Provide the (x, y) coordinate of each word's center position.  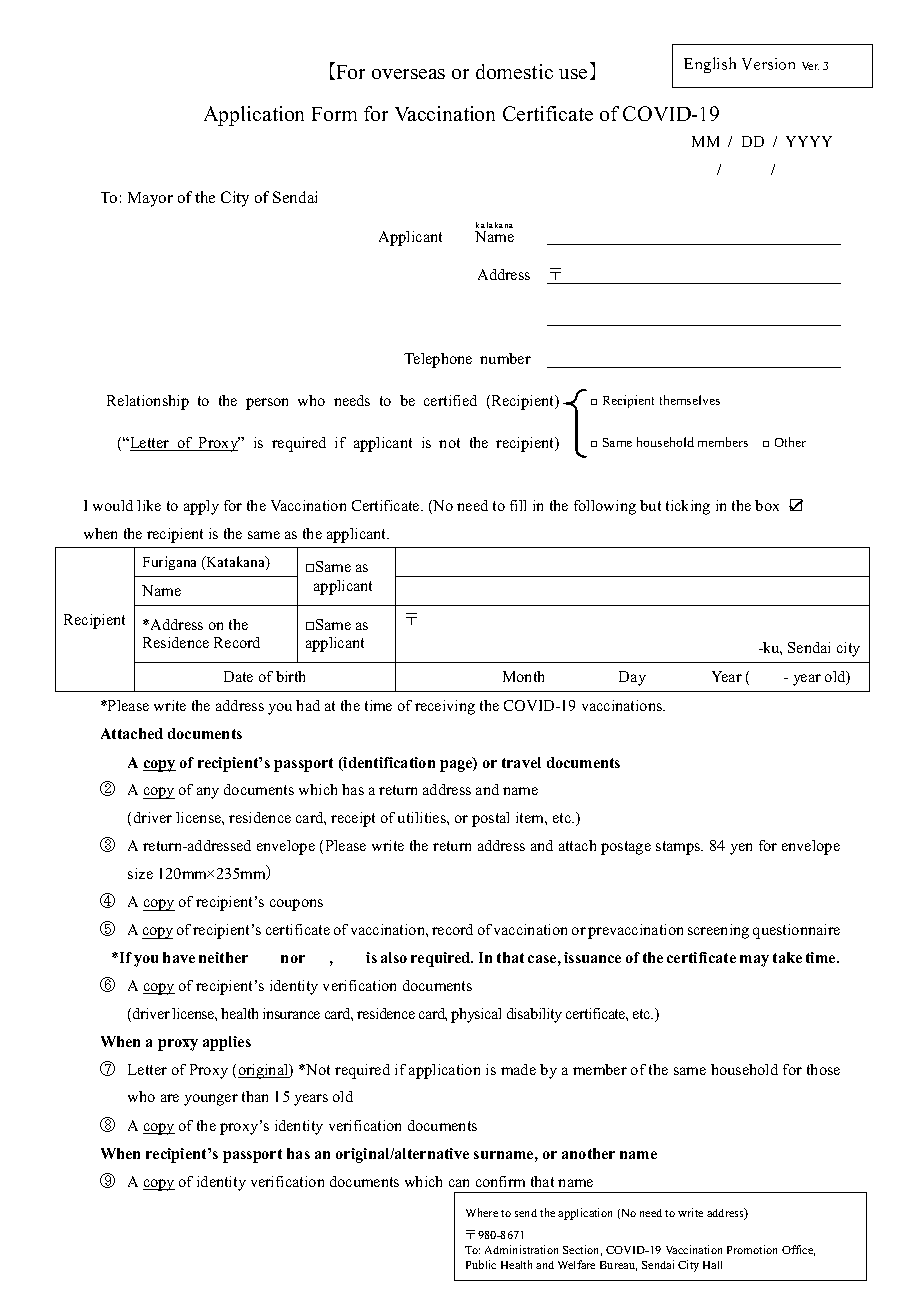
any (208, 793)
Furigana (169, 563)
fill (518, 505)
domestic (514, 71)
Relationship (148, 402)
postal (490, 819)
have (179, 957)
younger (211, 1100)
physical (476, 1015)
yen (741, 849)
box (767, 505)
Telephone (438, 360)
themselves (690, 400)
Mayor (150, 199)
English (710, 65)
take (787, 957)
